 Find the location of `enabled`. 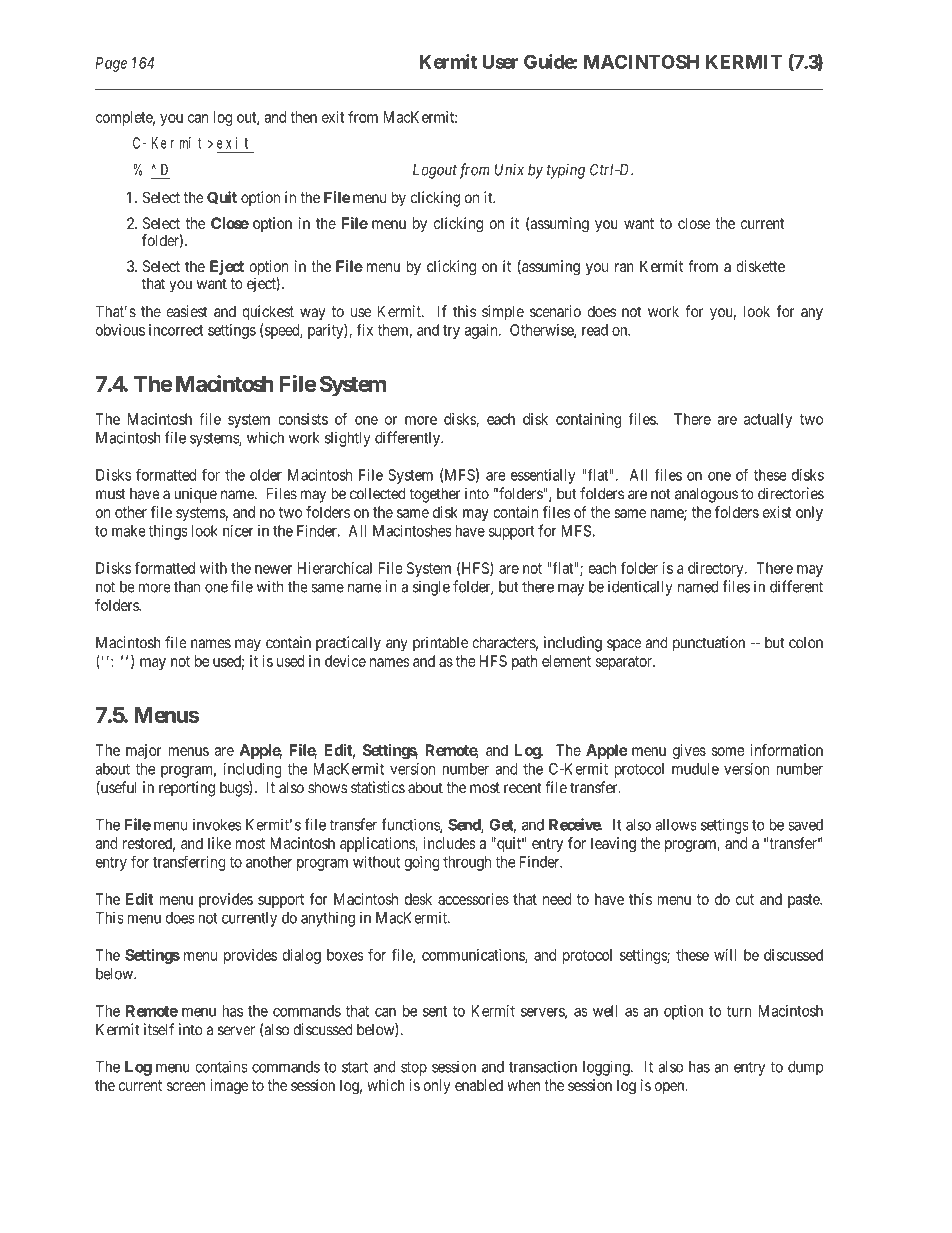

enabled is located at coordinates (479, 1085).
